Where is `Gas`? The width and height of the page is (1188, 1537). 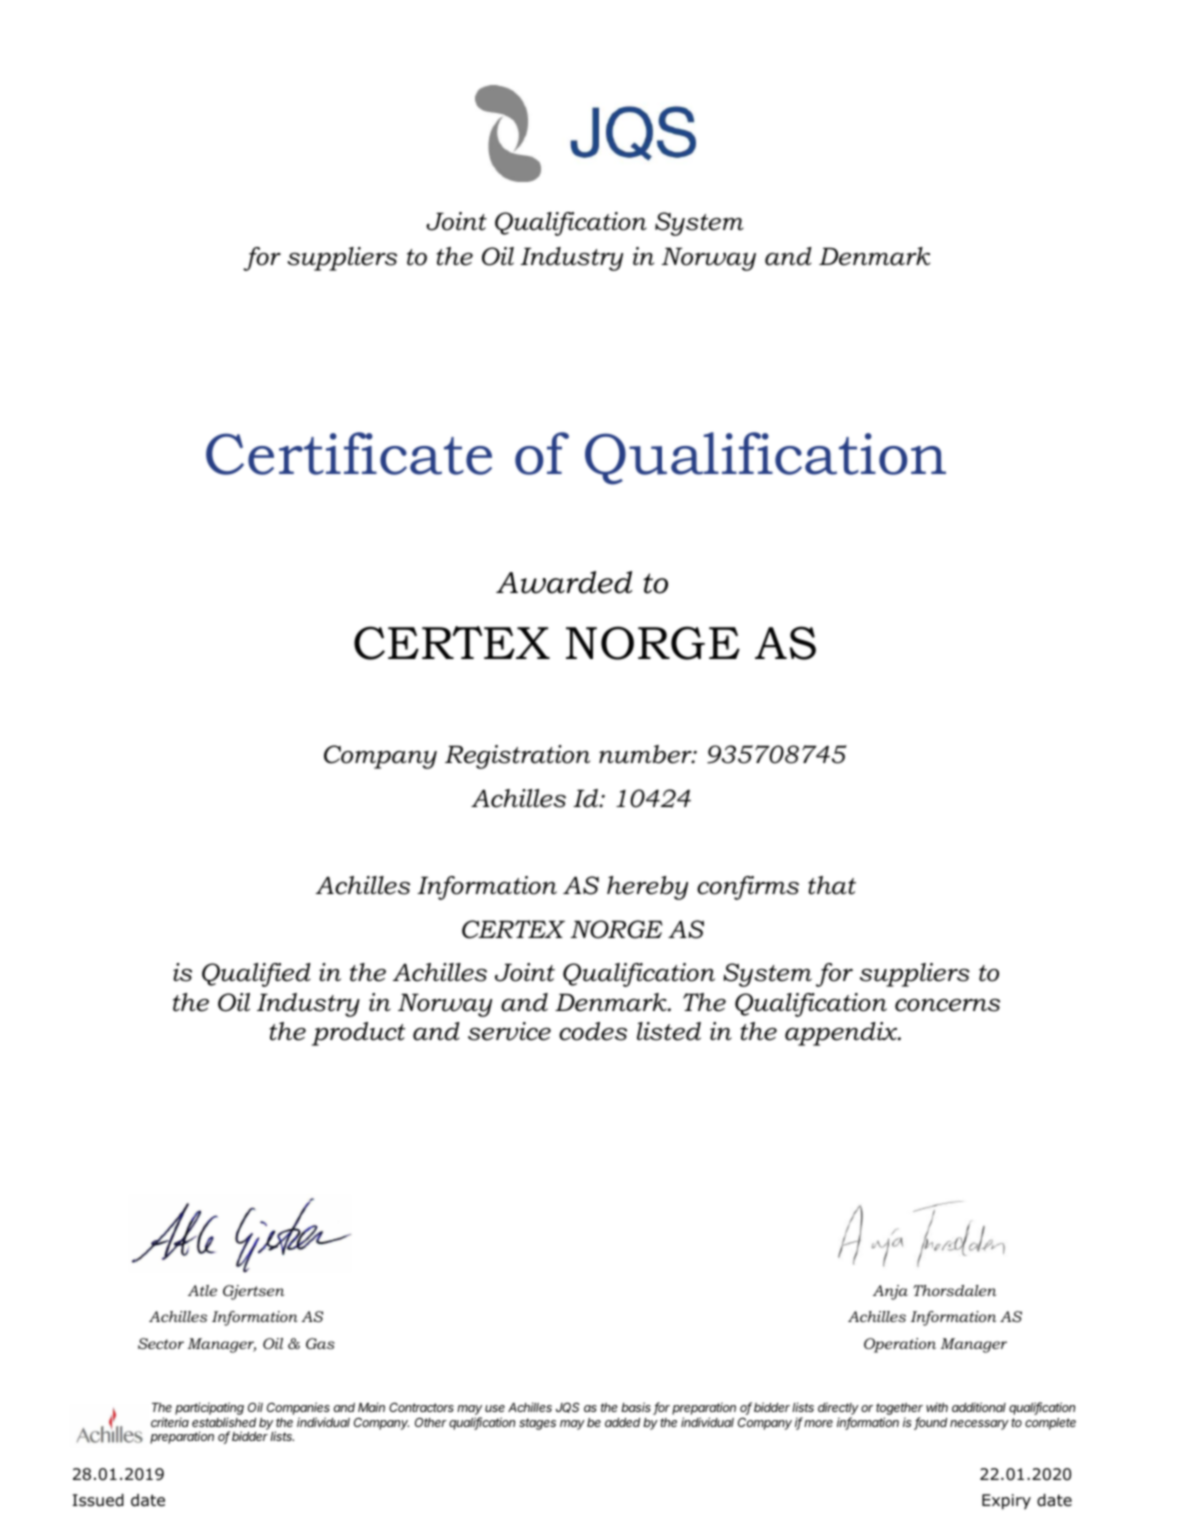 Gas is located at coordinates (320, 1343).
